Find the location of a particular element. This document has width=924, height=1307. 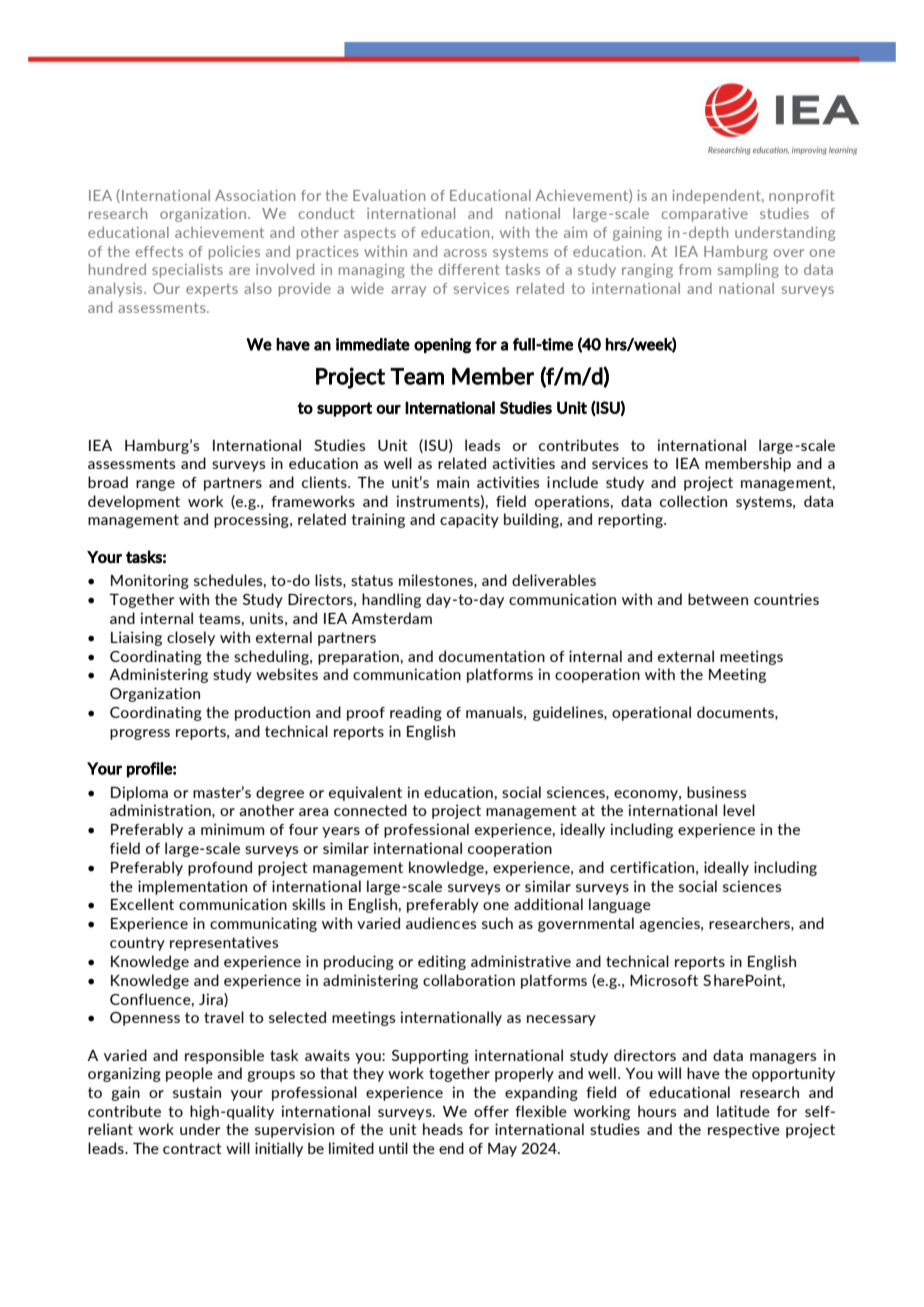

contract is located at coordinates (192, 1148).
